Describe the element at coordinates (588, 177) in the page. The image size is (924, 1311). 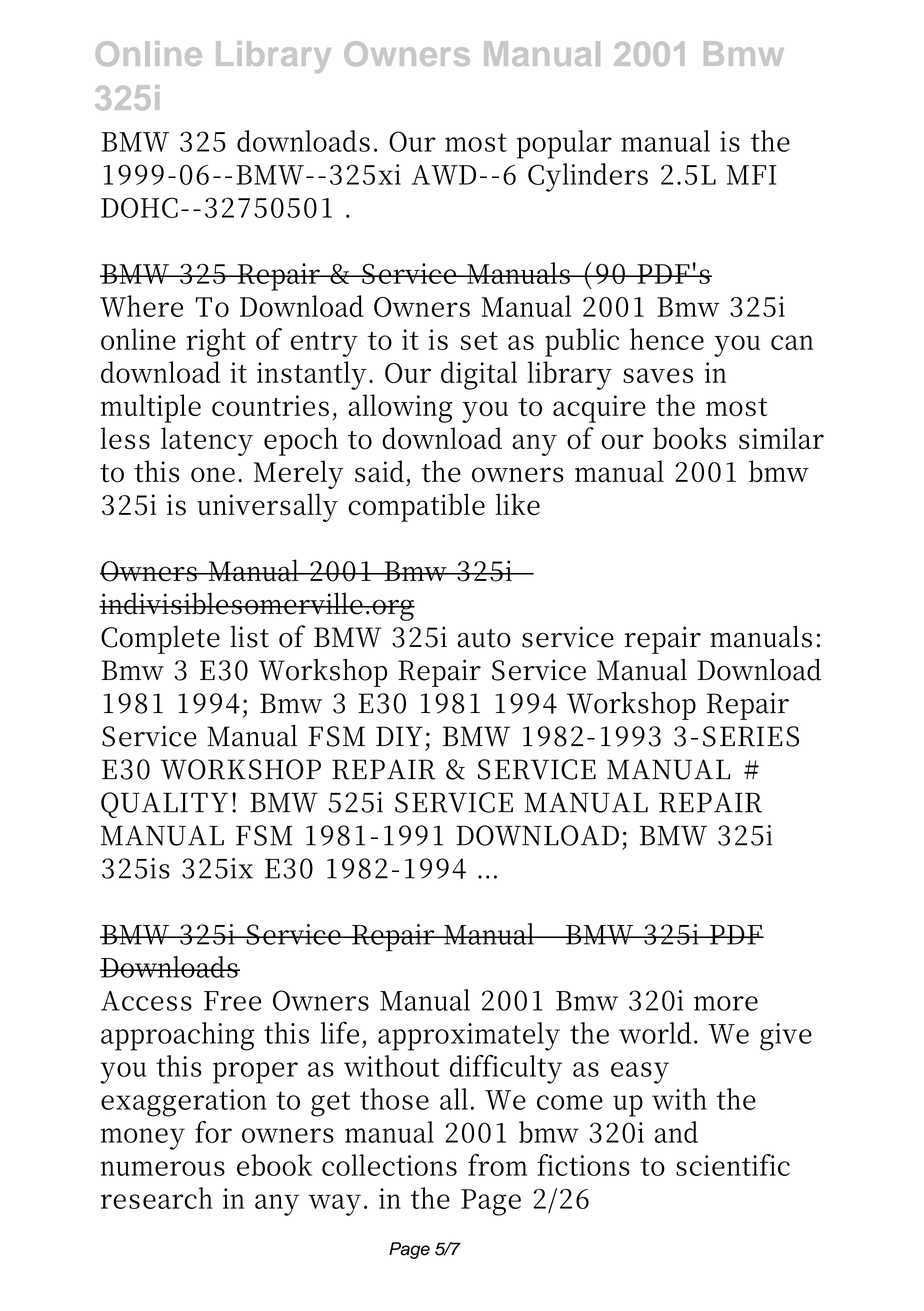
I see `Cylinders` at that location.
